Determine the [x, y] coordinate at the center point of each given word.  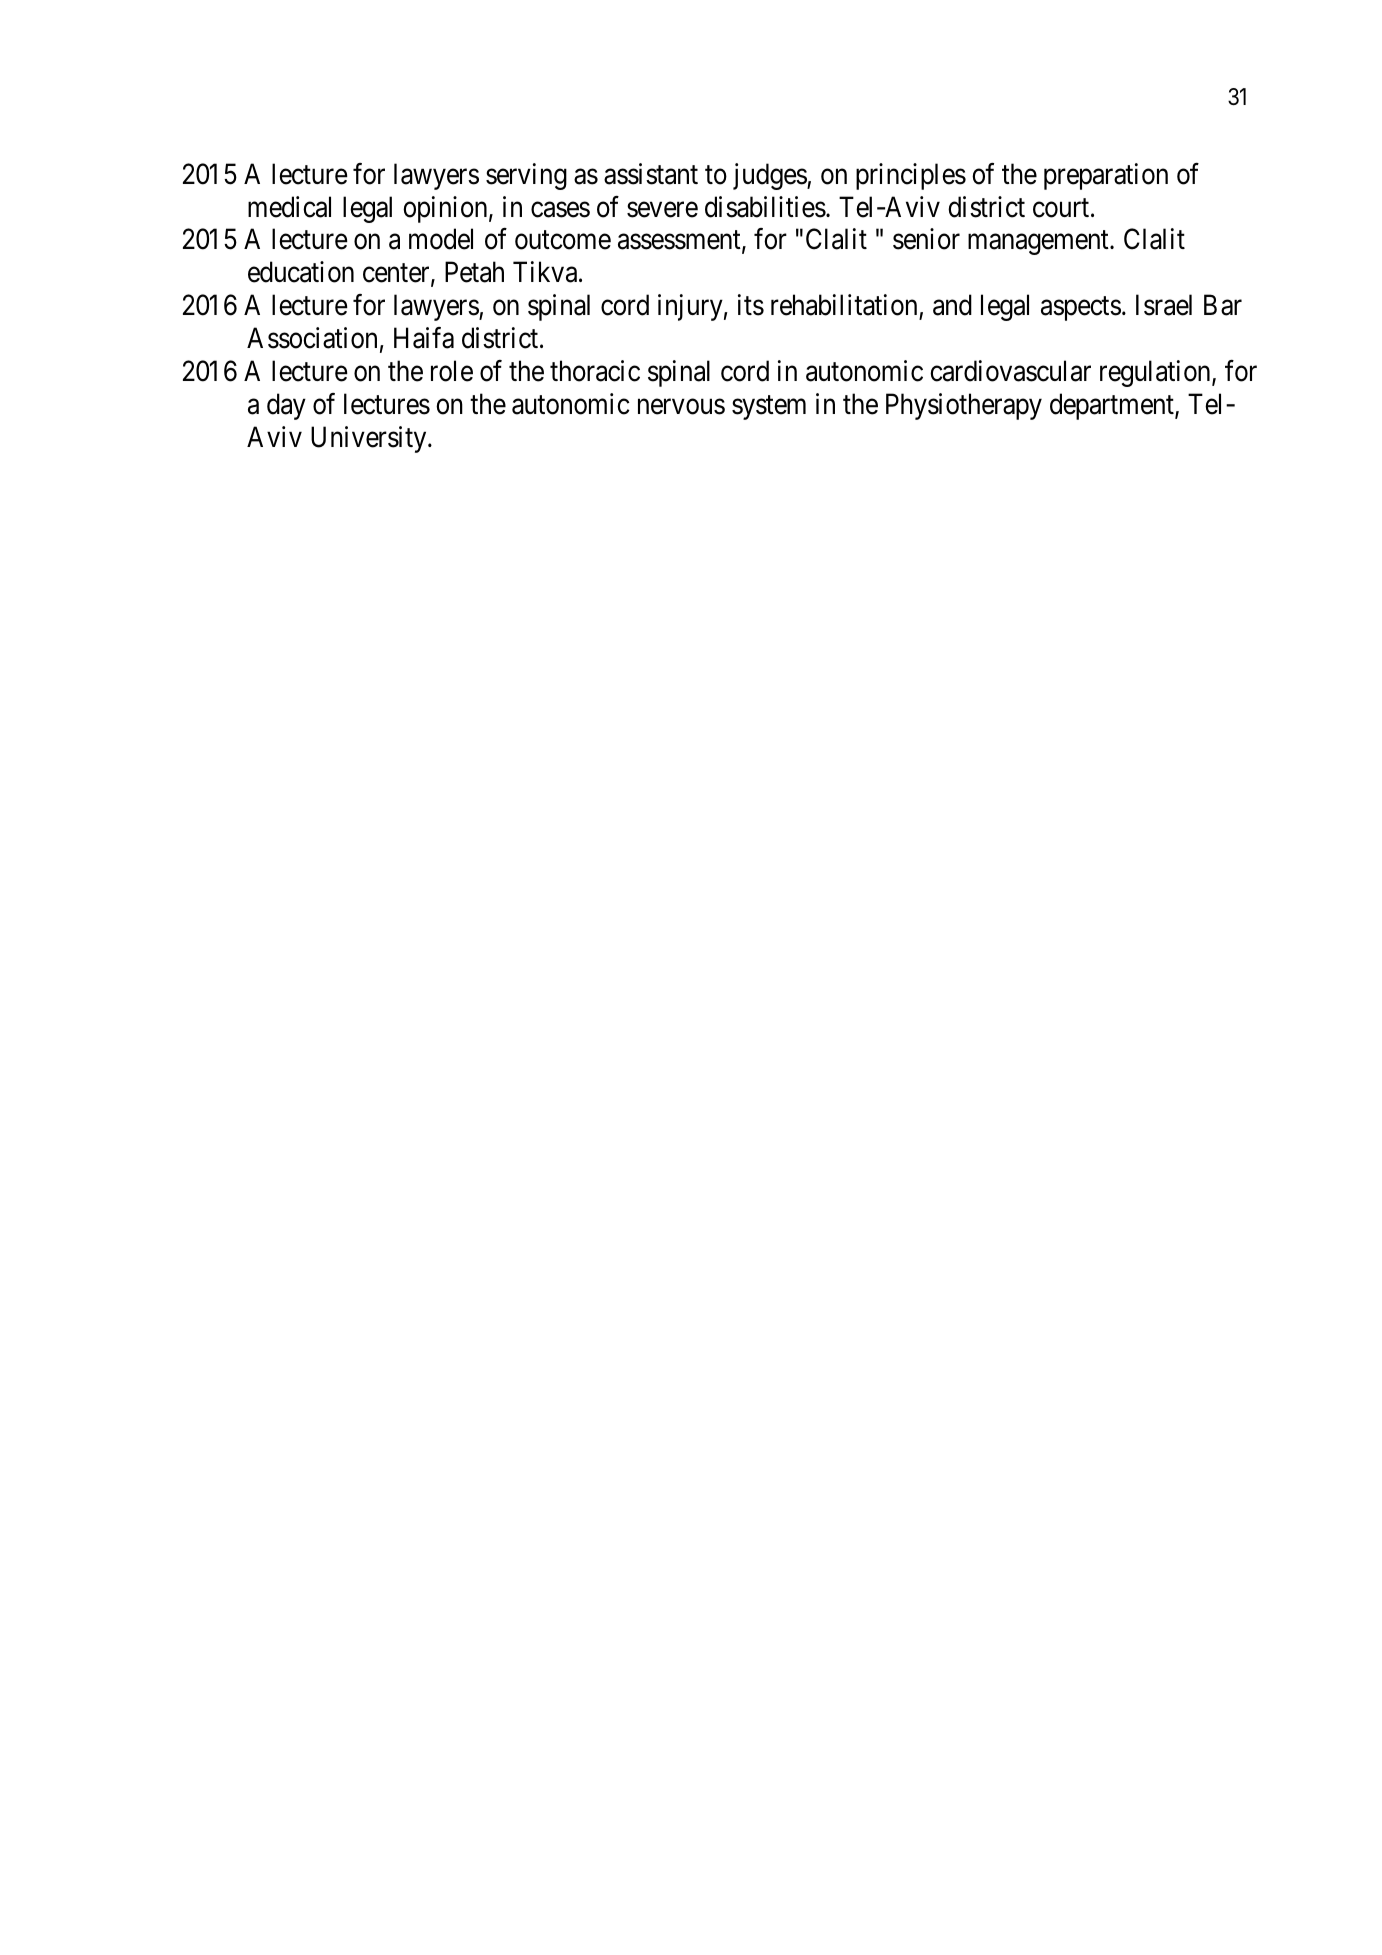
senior [926, 239]
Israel [1164, 305]
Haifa [424, 338]
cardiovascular [1010, 371]
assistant [651, 174]
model [441, 239]
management [1039, 243]
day [286, 406]
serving [526, 176]
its [751, 305]
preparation [1106, 176]
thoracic [595, 371]
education [301, 272]
